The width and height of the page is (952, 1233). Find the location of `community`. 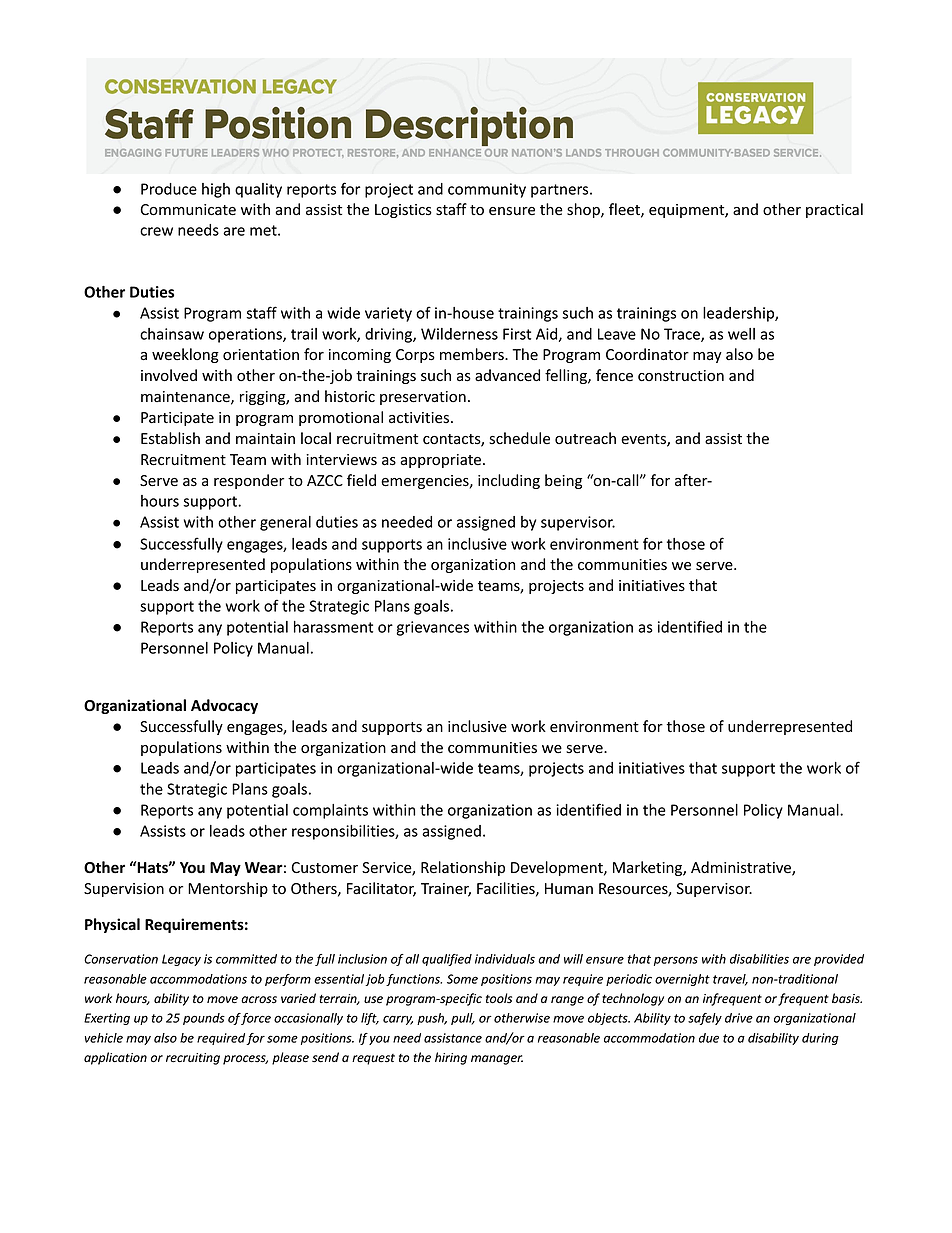

community is located at coordinates (487, 190).
